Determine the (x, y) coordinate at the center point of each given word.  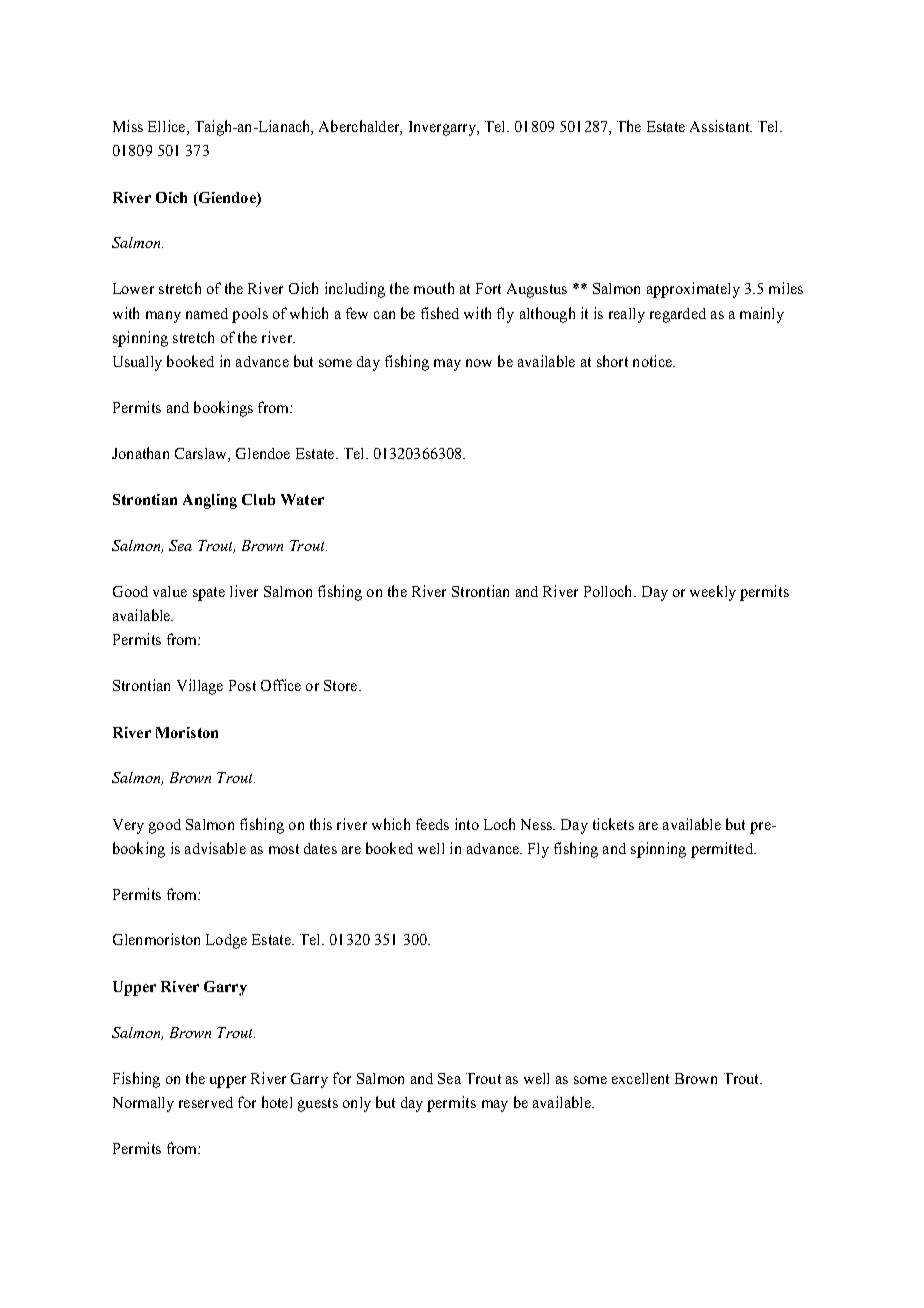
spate (209, 594)
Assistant (721, 126)
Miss (128, 126)
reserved (206, 1102)
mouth (434, 288)
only (357, 1104)
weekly (713, 593)
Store (342, 685)
